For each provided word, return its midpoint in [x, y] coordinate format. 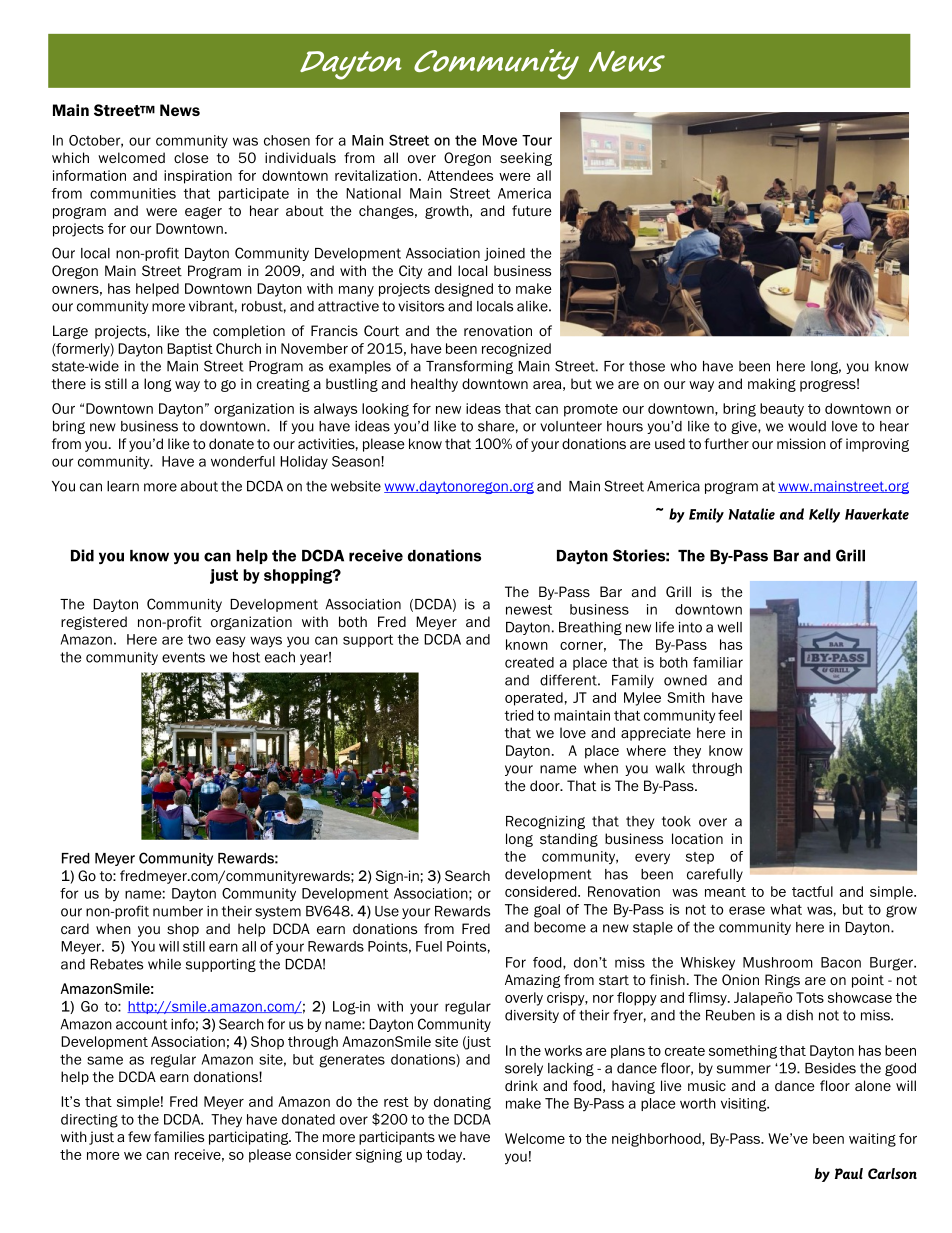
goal [547, 911]
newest [529, 610]
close [191, 157]
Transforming [469, 367]
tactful [812, 891]
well [729, 627]
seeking [526, 159]
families [179, 1136]
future [531, 210]
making [772, 385]
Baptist [190, 350]
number [178, 911]
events [183, 657]
